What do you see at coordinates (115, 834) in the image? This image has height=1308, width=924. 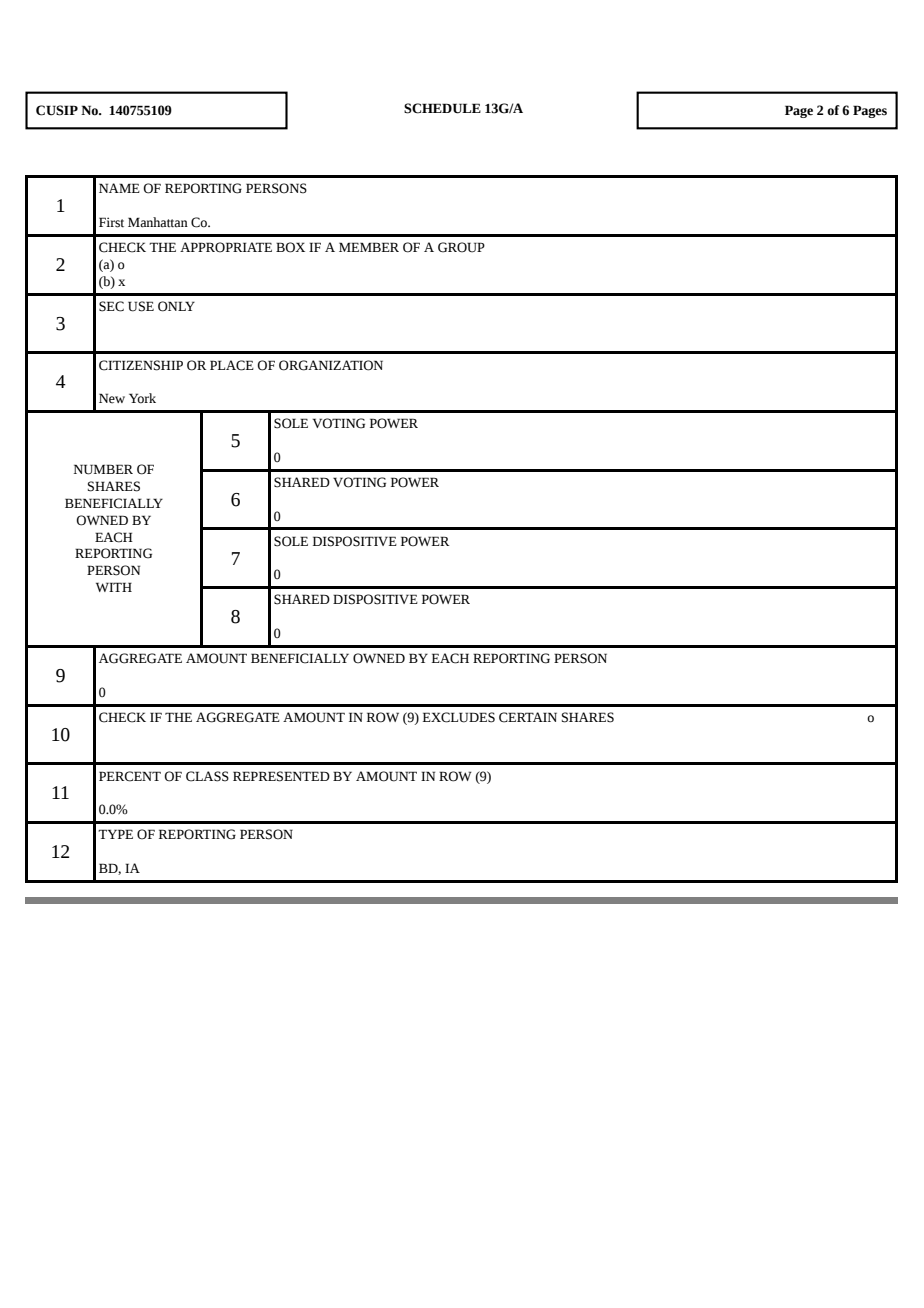 I see `TYPE` at bounding box center [115, 834].
